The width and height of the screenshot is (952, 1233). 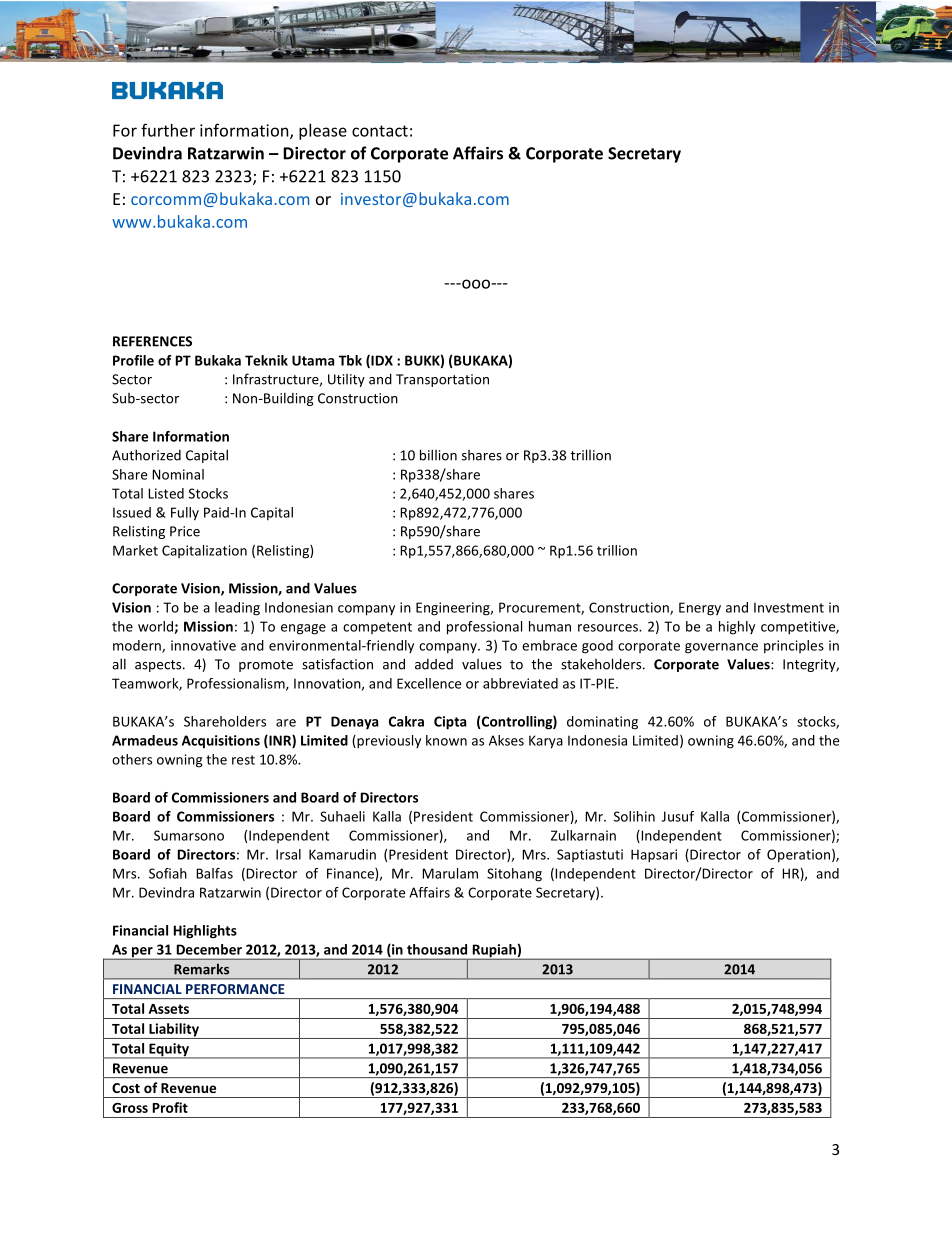 I want to click on contact, so click(x=380, y=131).
